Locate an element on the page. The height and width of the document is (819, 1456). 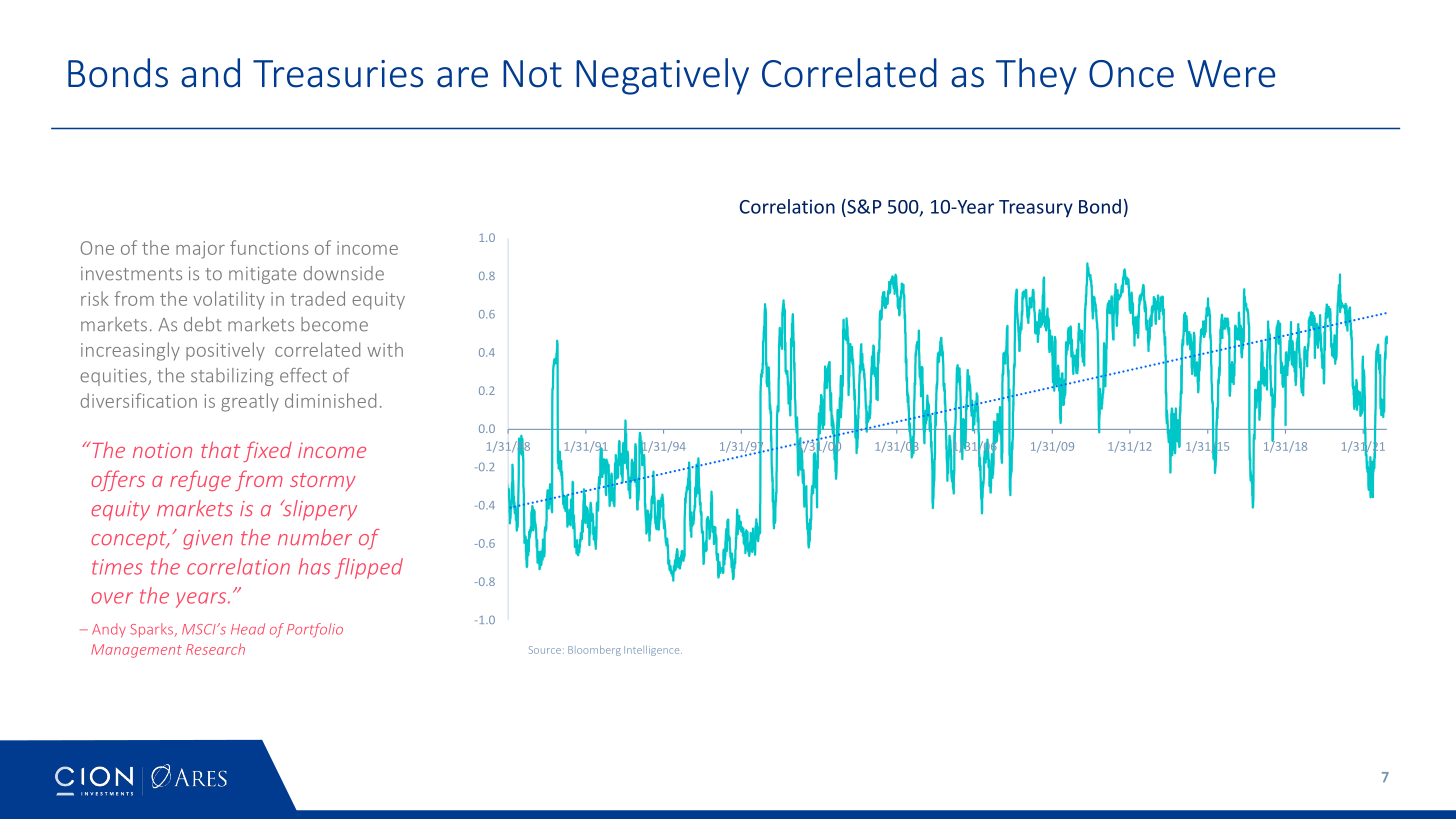
that is located at coordinates (220, 449).
